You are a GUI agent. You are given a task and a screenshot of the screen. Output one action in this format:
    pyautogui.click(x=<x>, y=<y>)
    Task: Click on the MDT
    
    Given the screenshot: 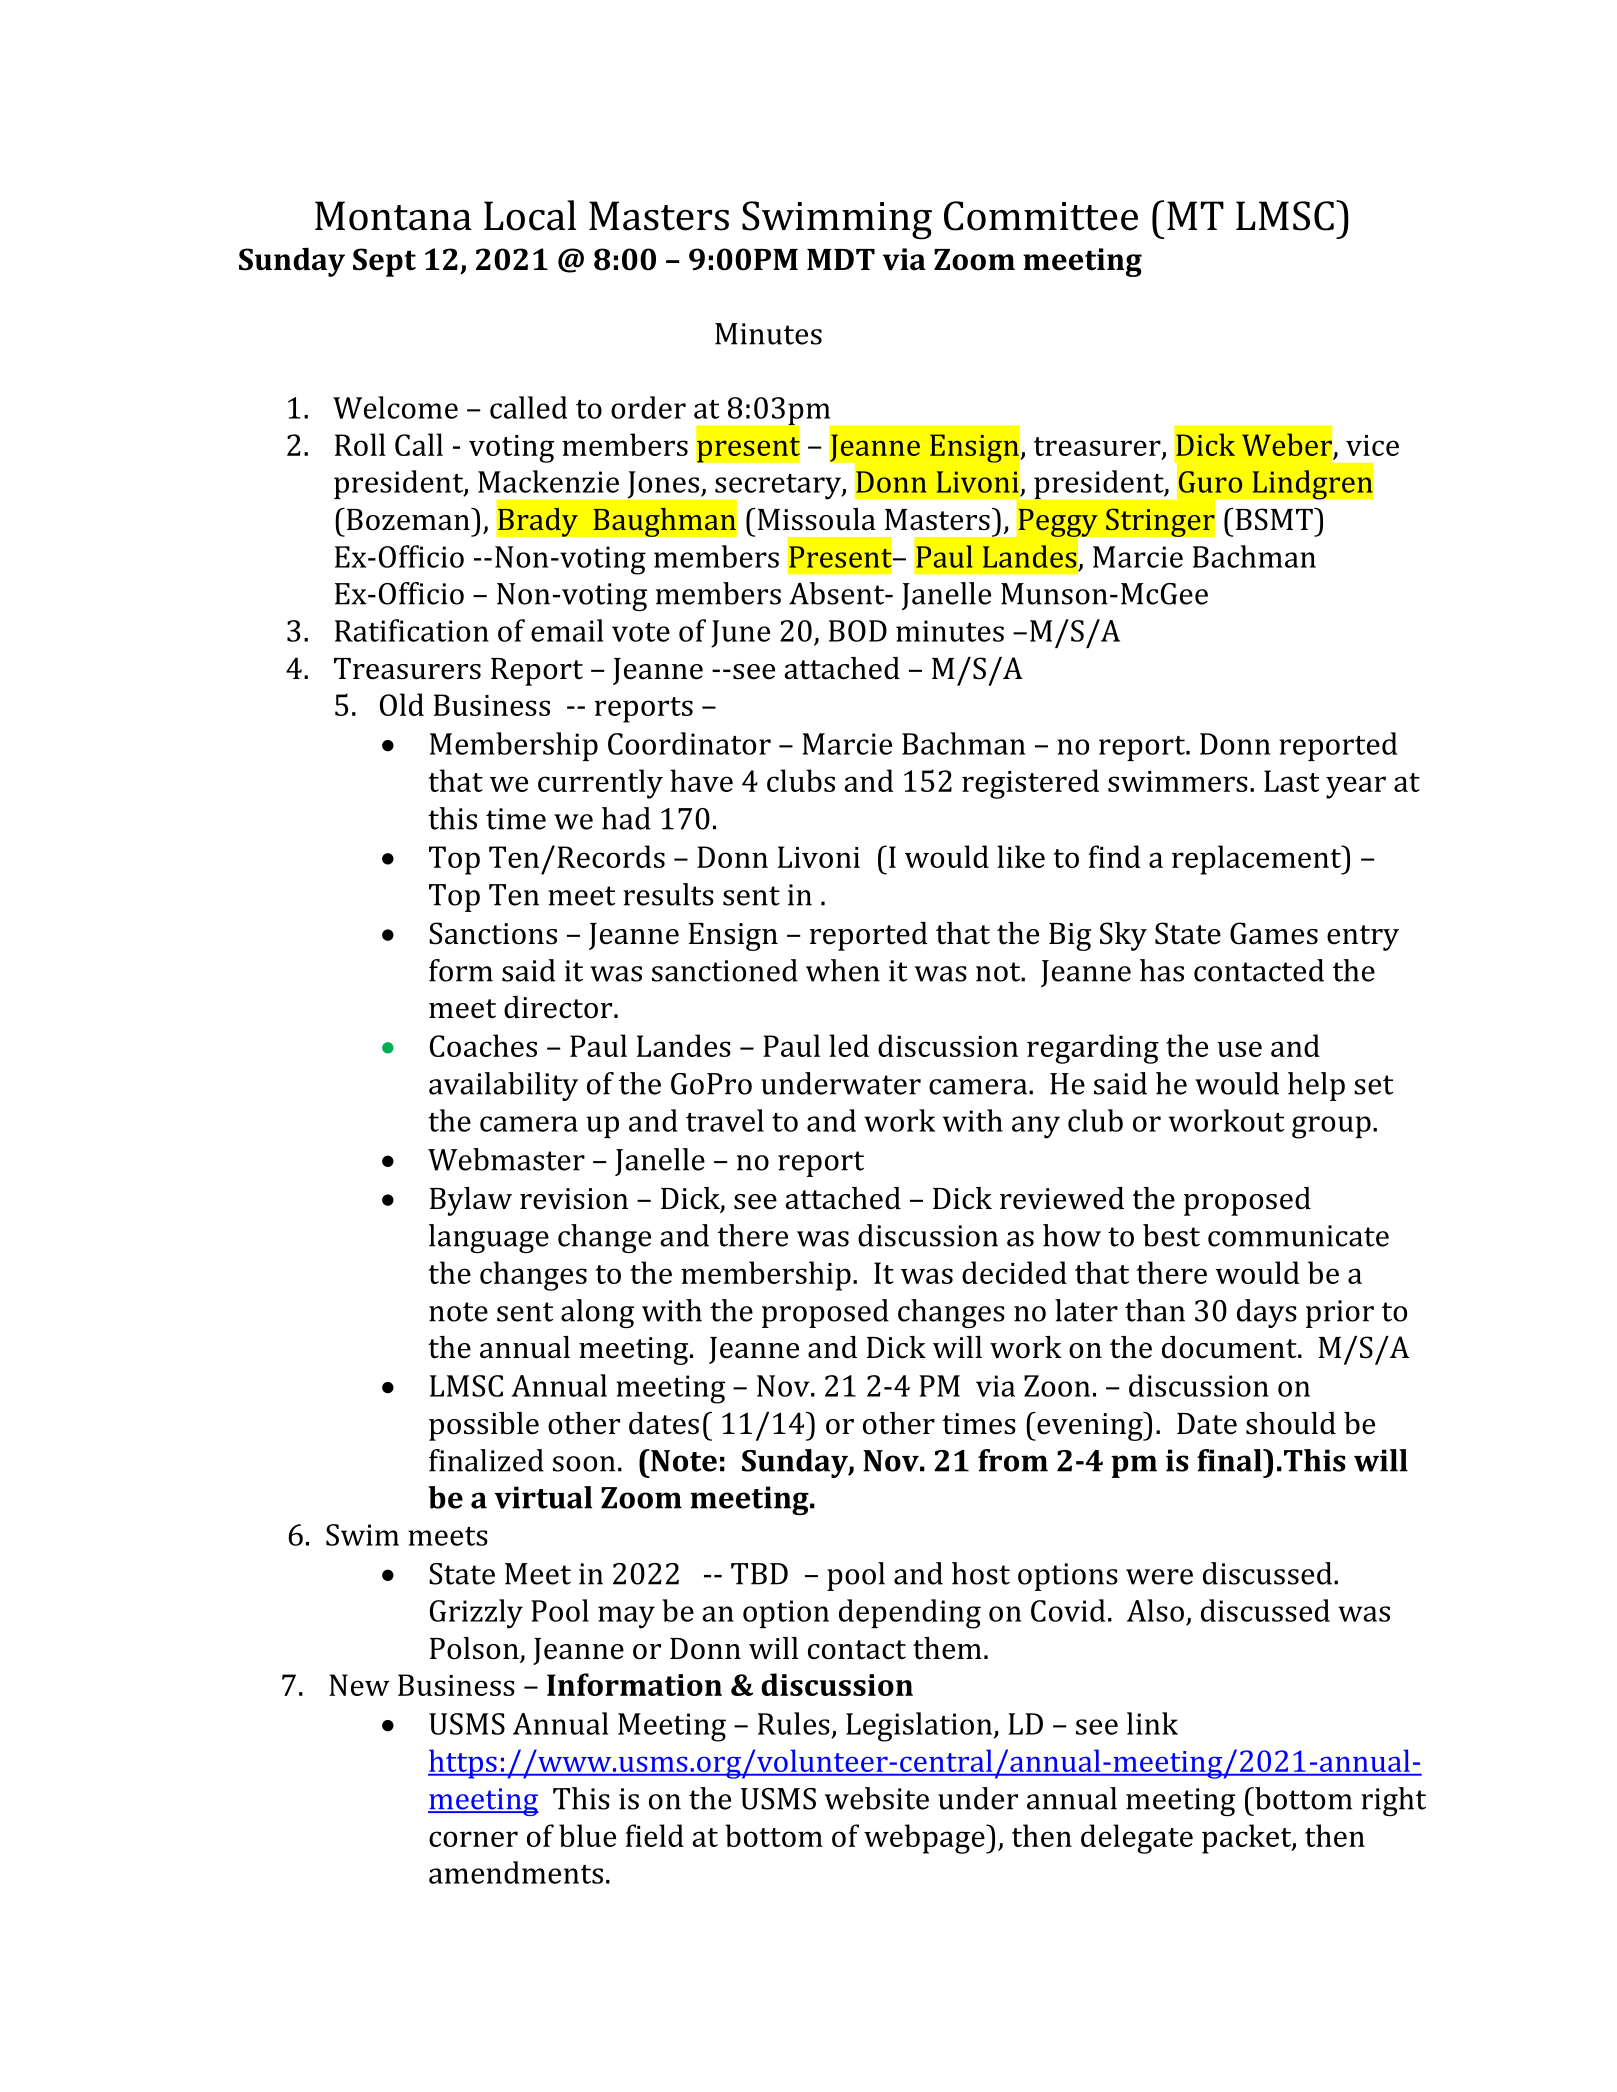 What is the action you would take?
    pyautogui.click(x=841, y=259)
